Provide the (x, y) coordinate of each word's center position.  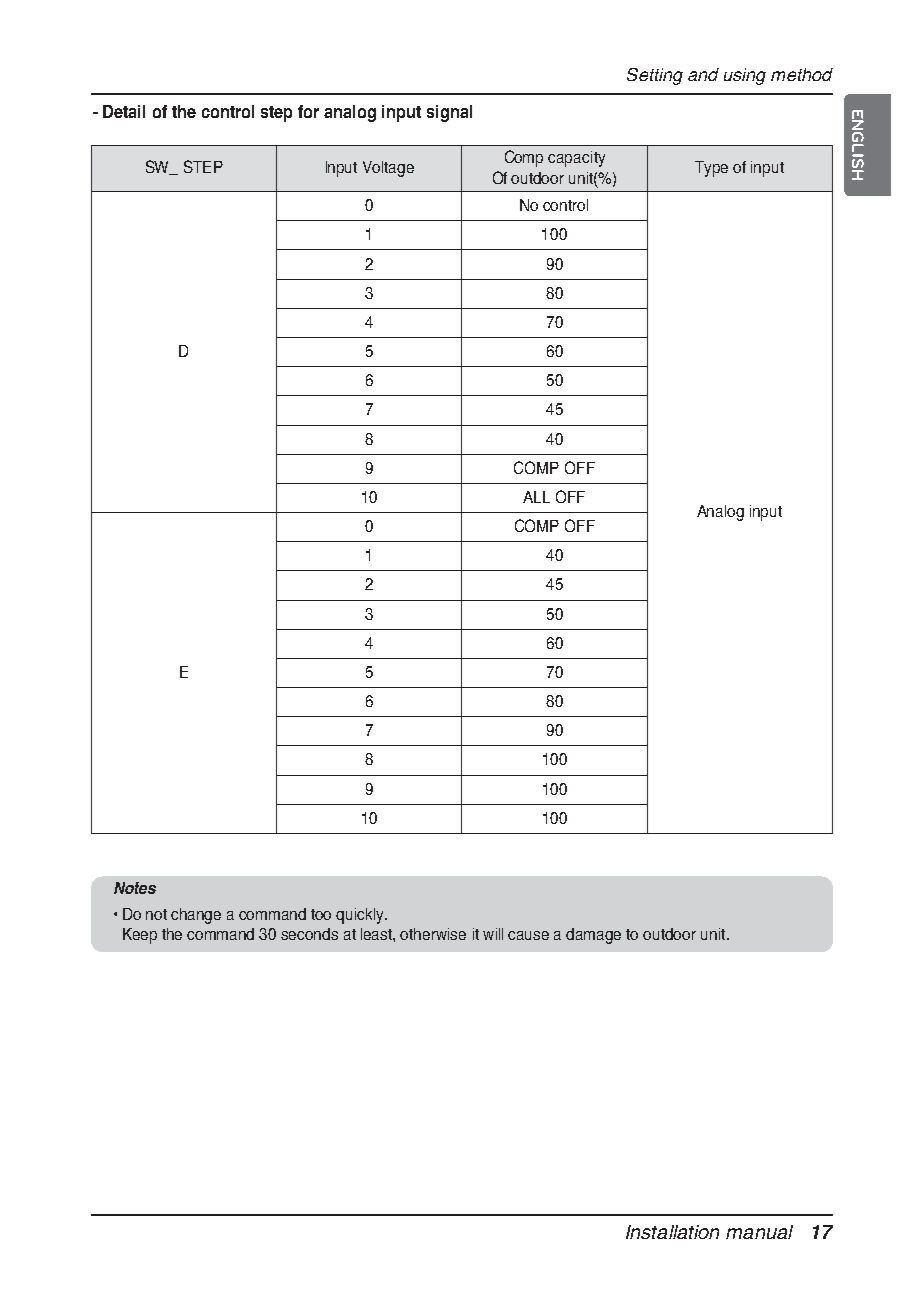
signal (449, 113)
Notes (135, 888)
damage (593, 936)
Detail (124, 111)
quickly (361, 916)
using (745, 76)
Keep (140, 936)
